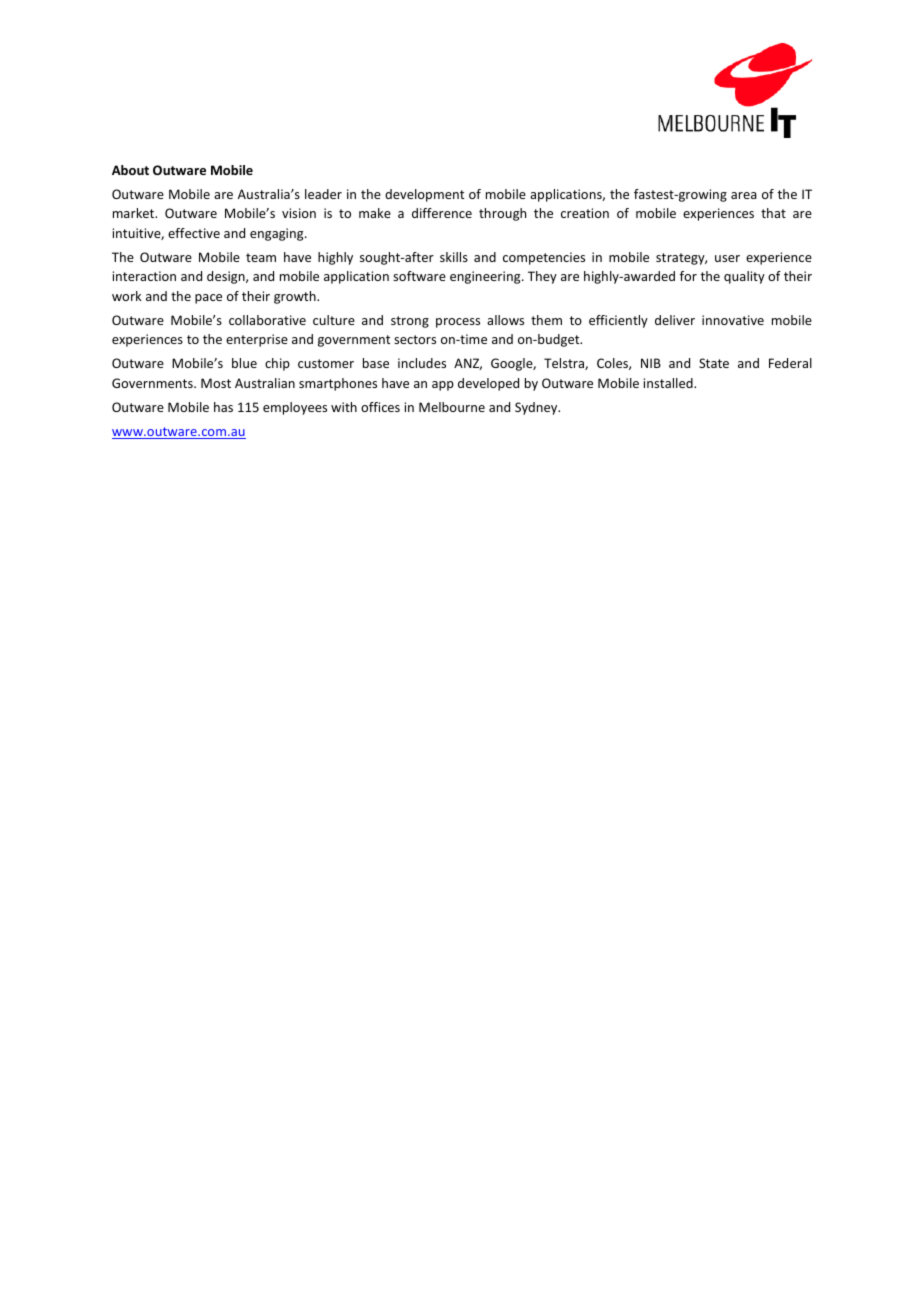 Image resolution: width=924 pixels, height=1308 pixels. I want to click on sectors, so click(415, 339).
